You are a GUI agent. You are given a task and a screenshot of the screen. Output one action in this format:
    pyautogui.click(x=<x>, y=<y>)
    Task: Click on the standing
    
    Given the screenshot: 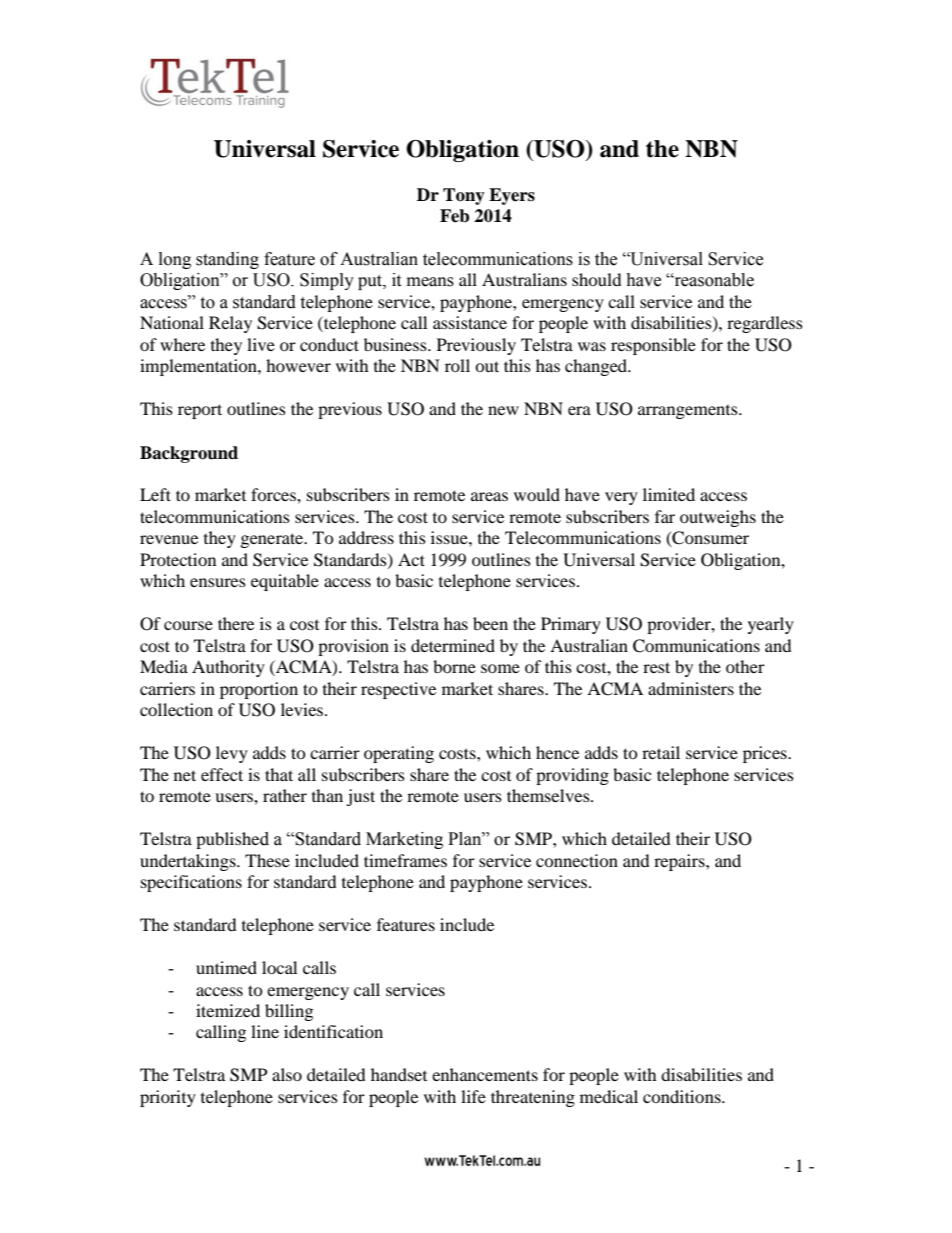 What is the action you would take?
    pyautogui.click(x=227, y=260)
